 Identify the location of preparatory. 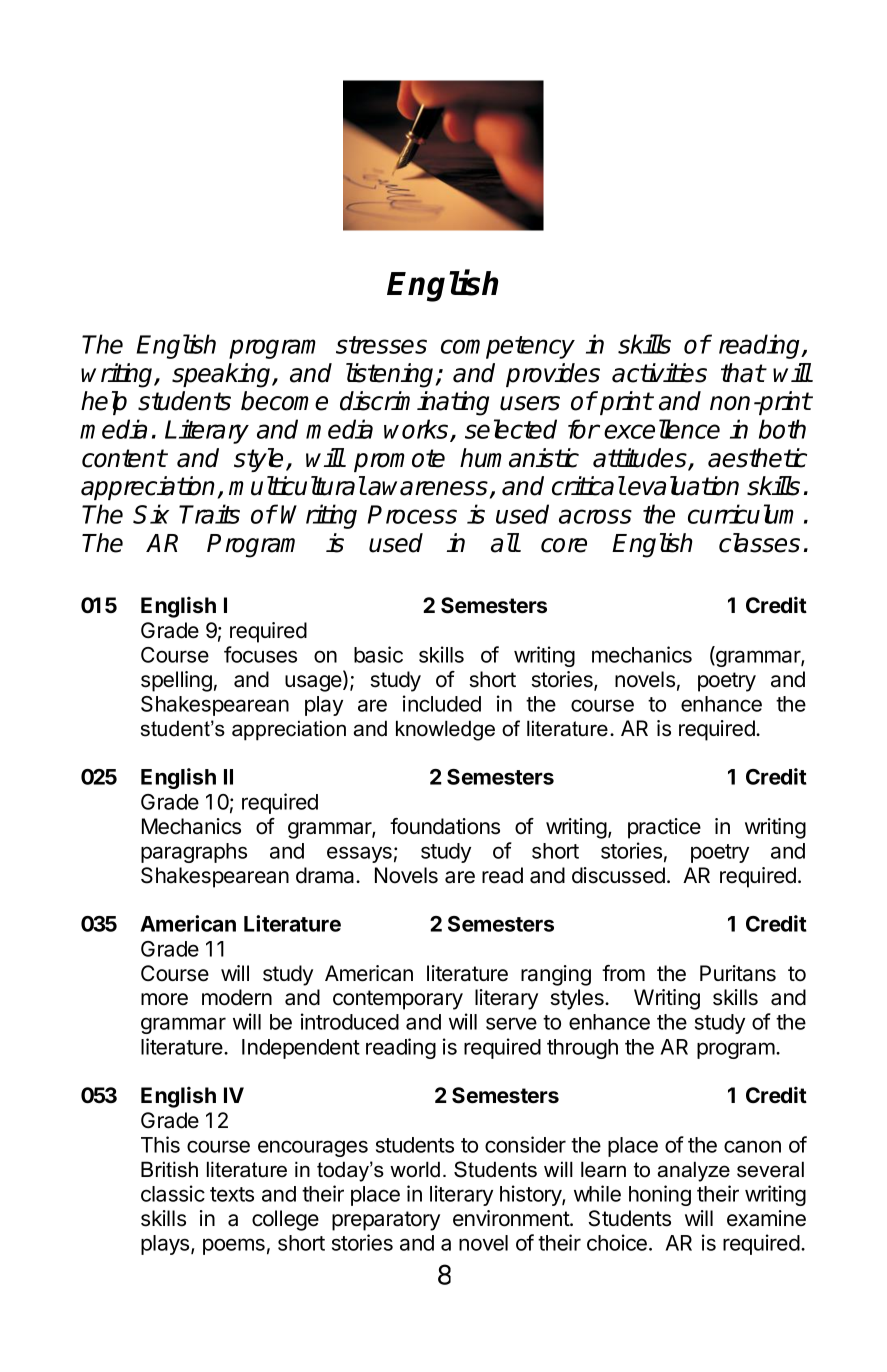
(386, 1221).
